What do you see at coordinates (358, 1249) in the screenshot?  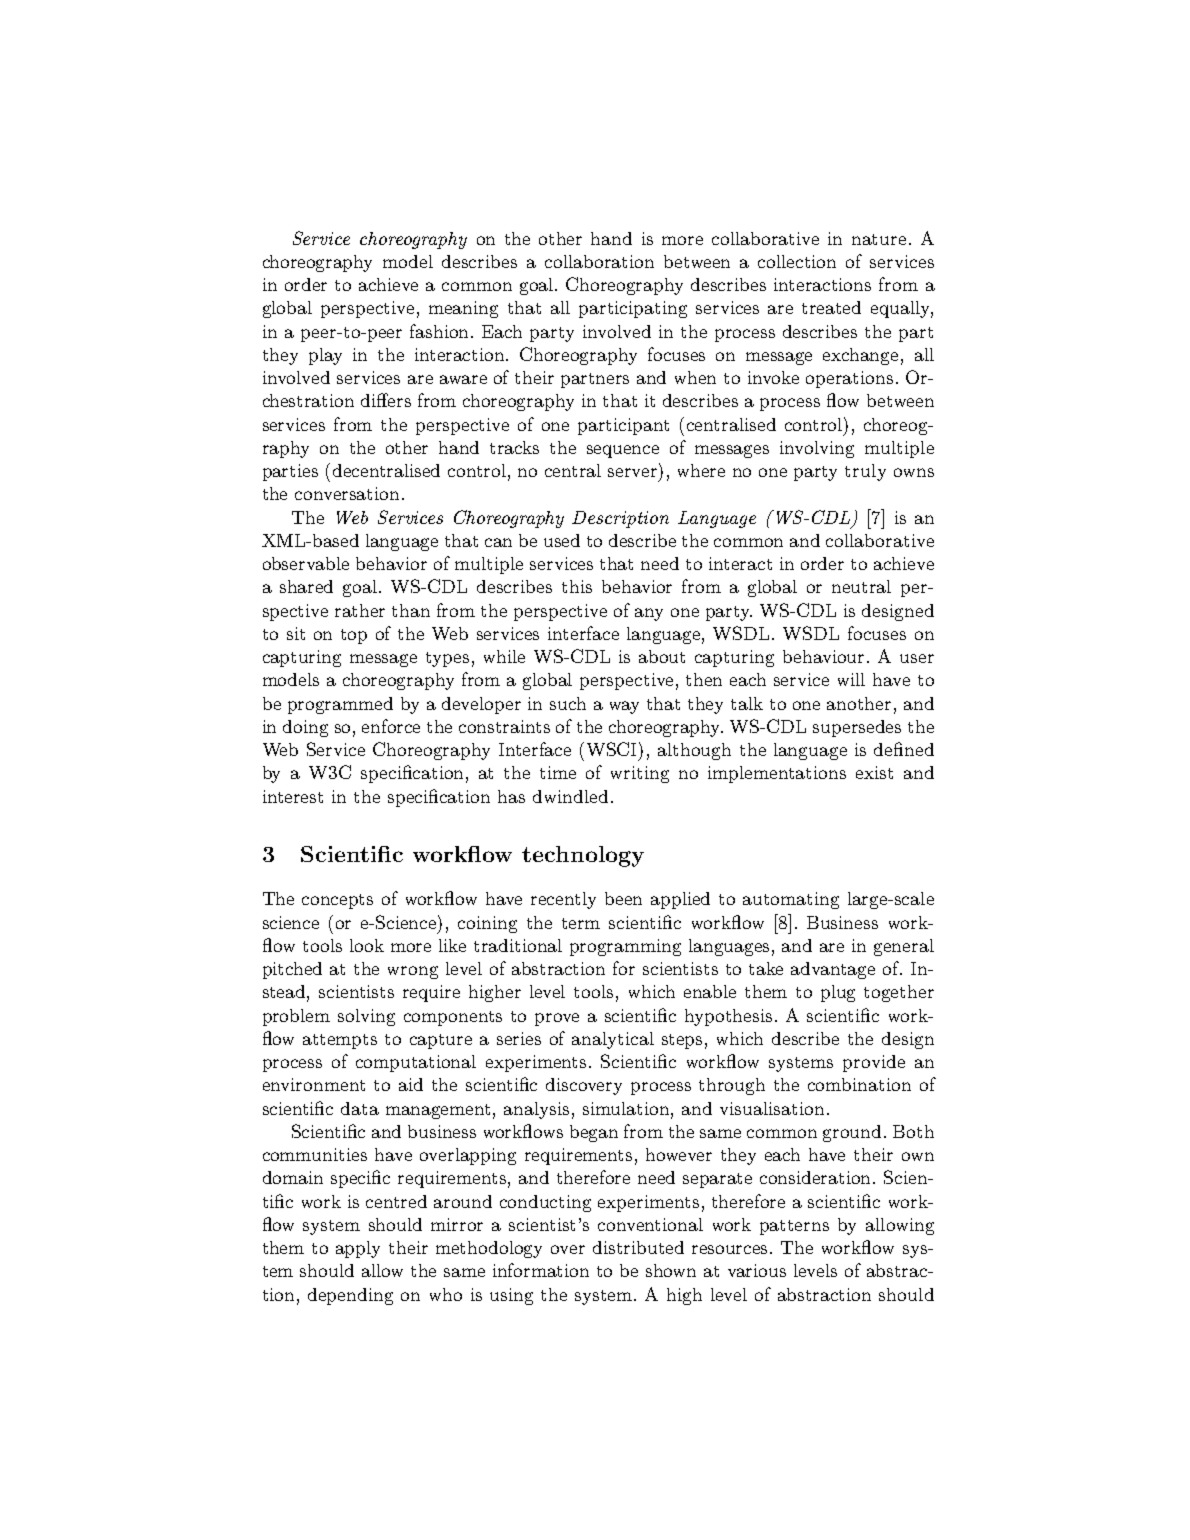 I see `apply` at bounding box center [358, 1249].
